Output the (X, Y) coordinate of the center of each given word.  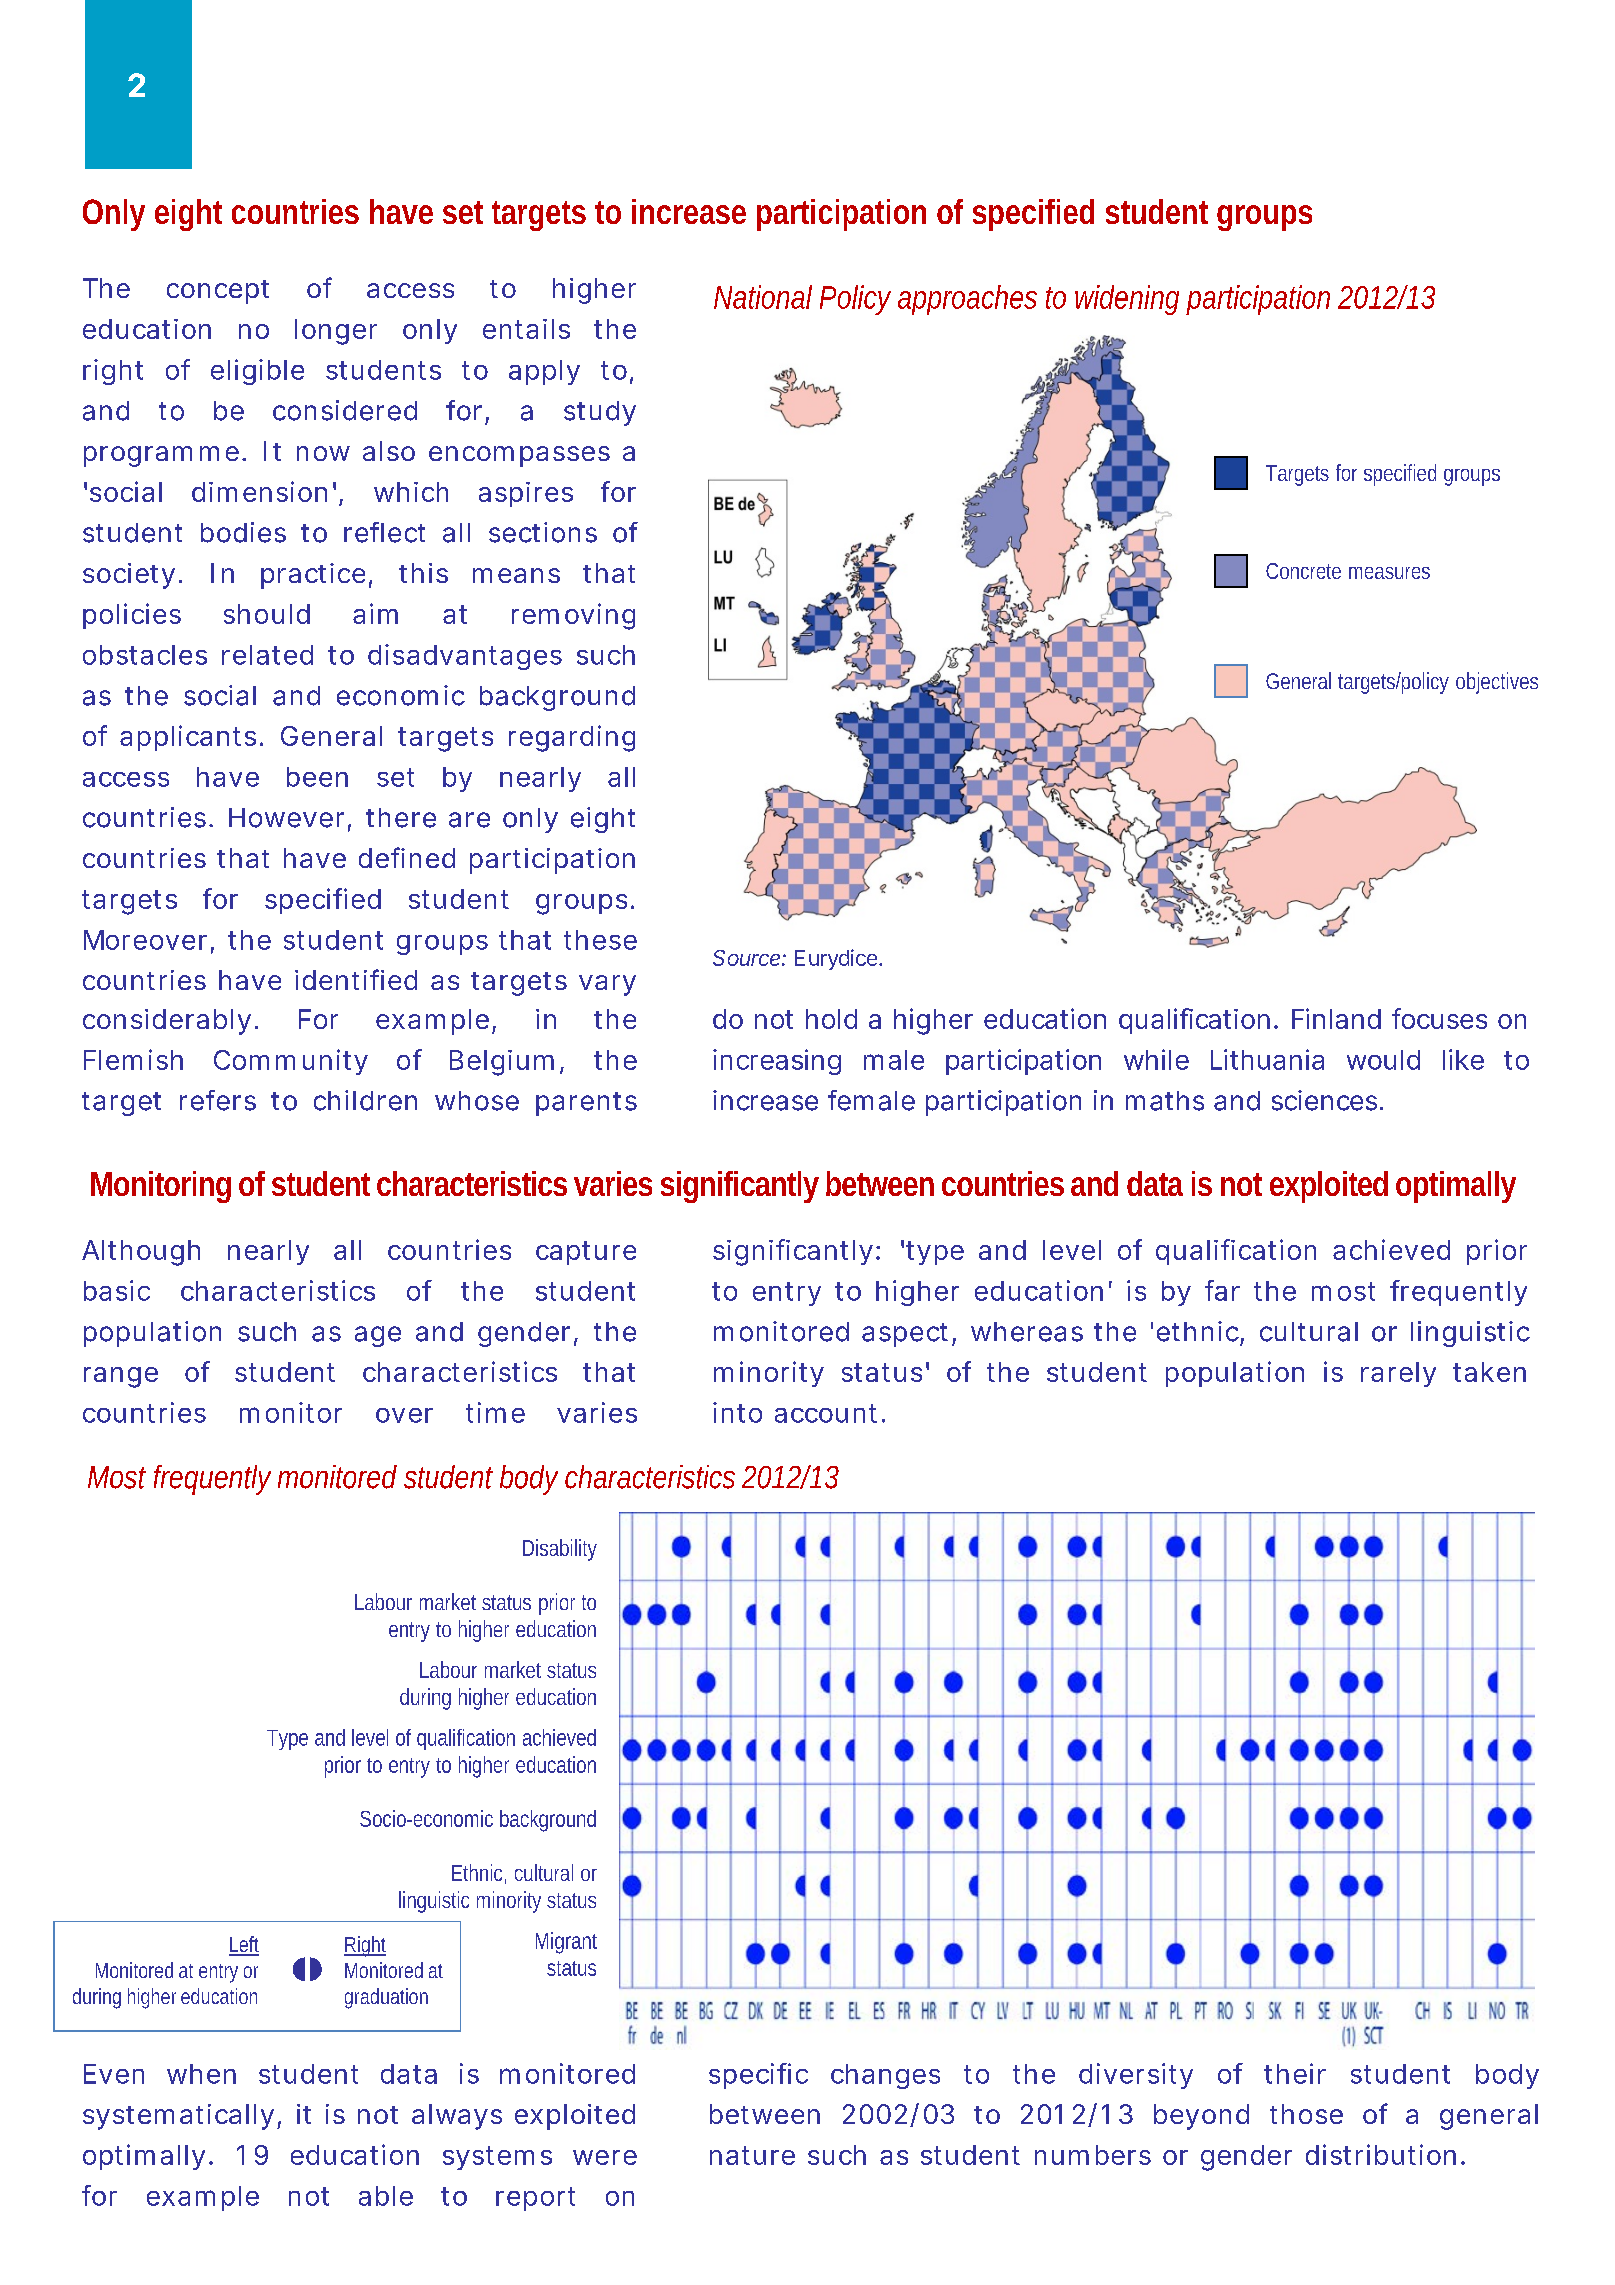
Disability (560, 1550)
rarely (1398, 1374)
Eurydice (836, 959)
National (763, 297)
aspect (905, 1335)
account (826, 1413)
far (1222, 1290)
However (286, 818)
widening (1127, 300)
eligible (257, 372)
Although (141, 1253)
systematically (178, 2117)
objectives (1497, 683)
